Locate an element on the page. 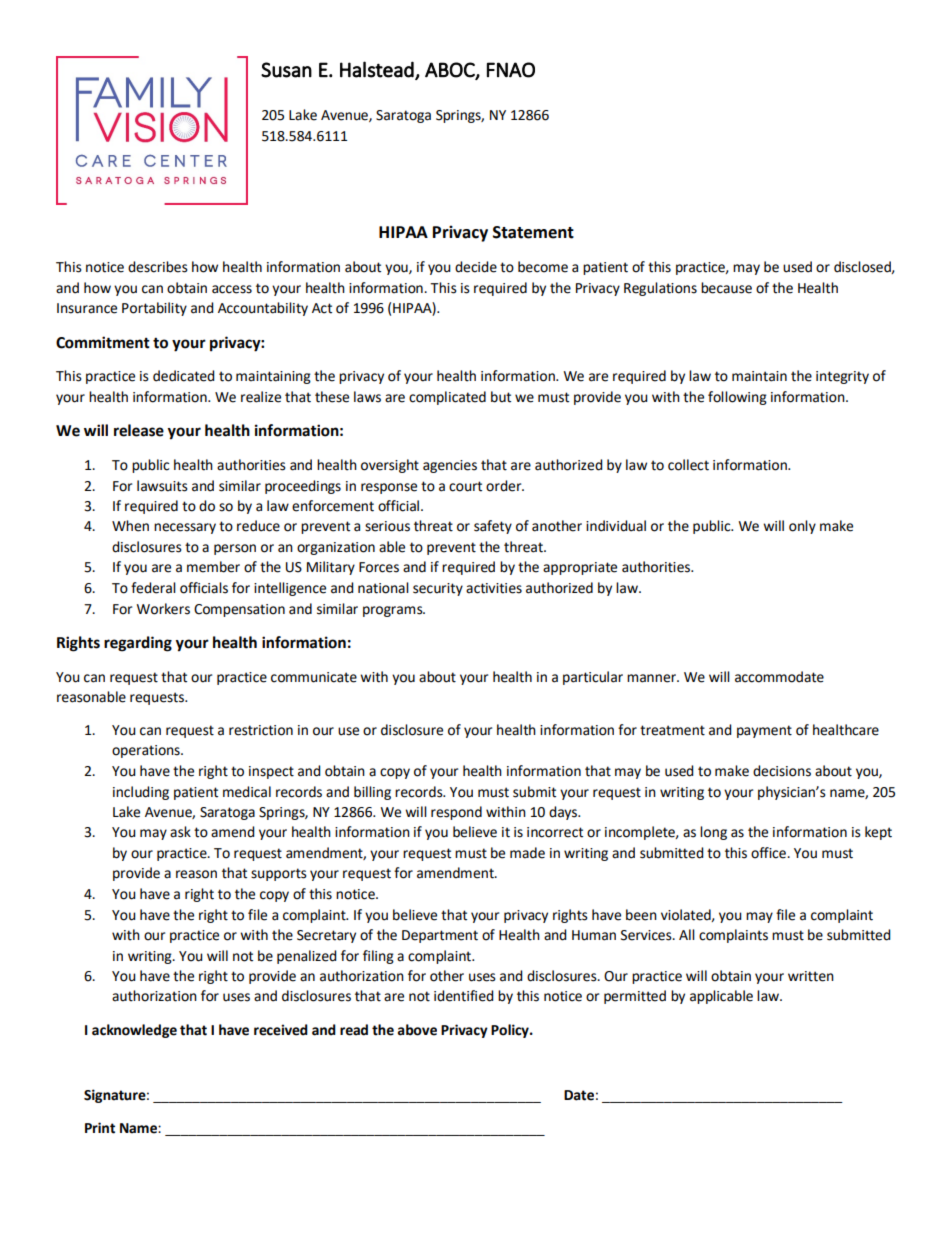 The image size is (952, 1233). Statement is located at coordinates (533, 232).
